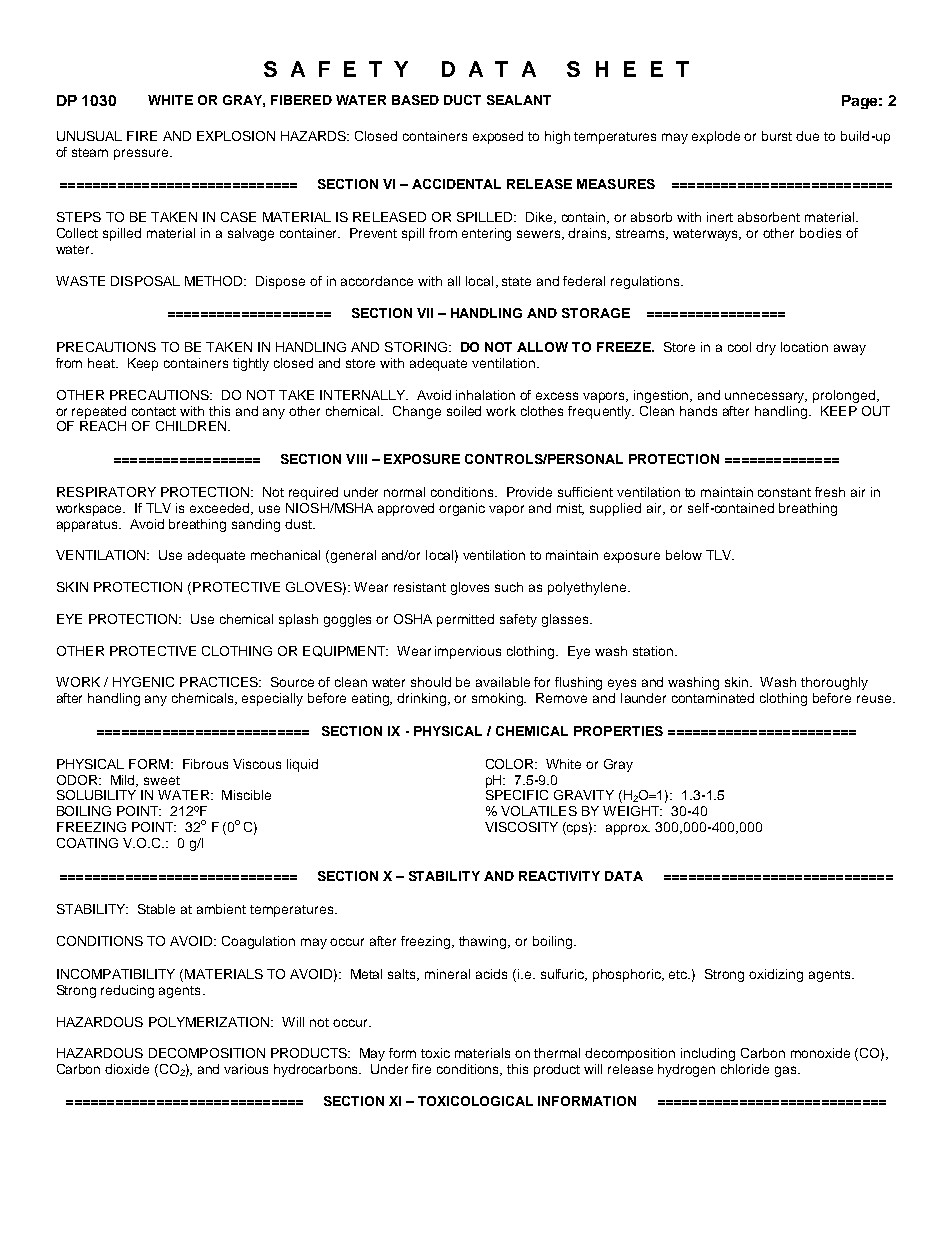 Image resolution: width=952 pixels, height=1233 pixels. I want to click on VISCOSITY, so click(521, 827).
